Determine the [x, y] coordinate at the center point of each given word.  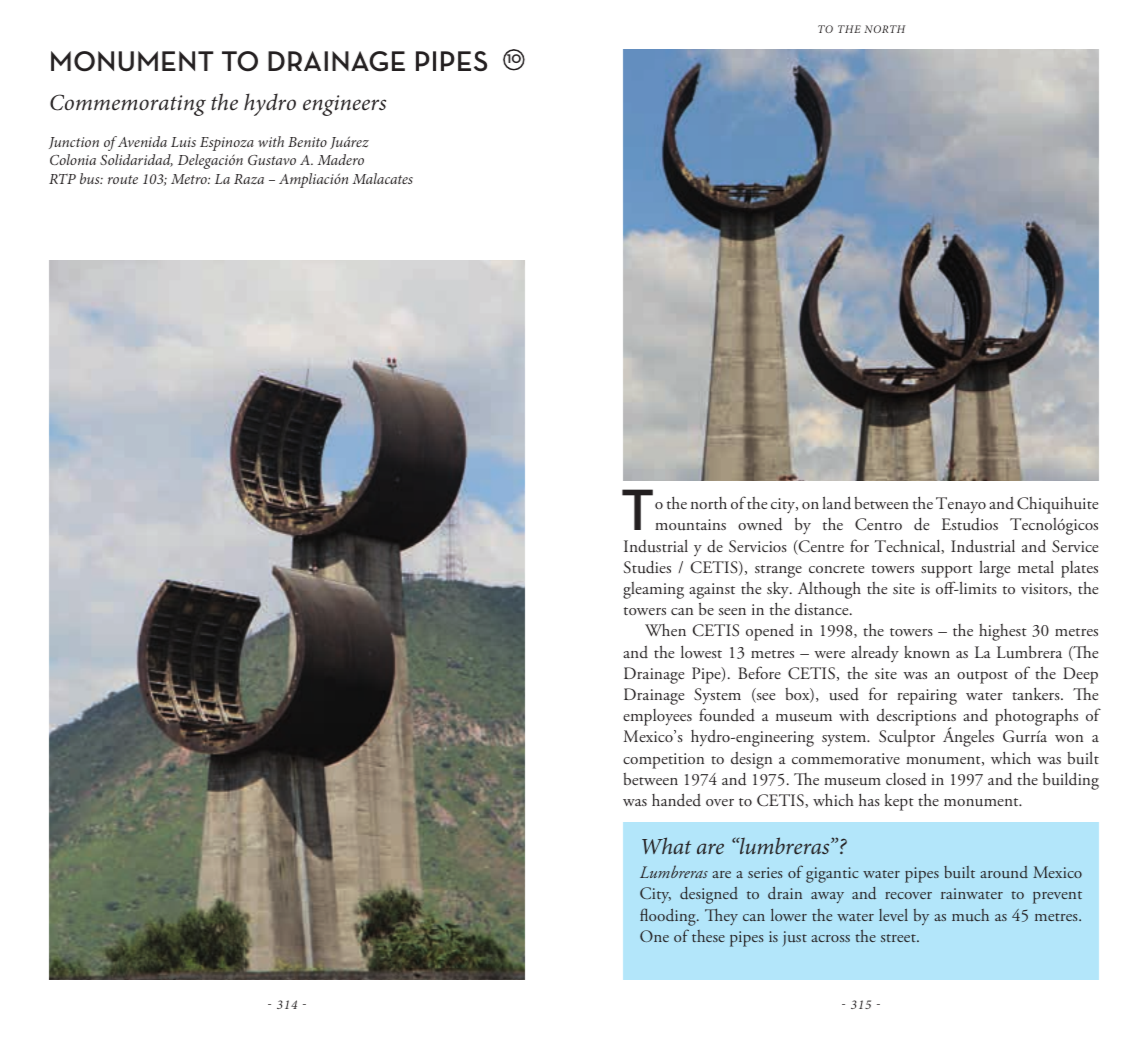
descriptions [916, 719]
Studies [647, 567]
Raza [249, 179]
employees [657, 717]
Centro [878, 524]
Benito [307, 142]
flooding [669, 917]
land [837, 502]
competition [663, 761]
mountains [690, 525]
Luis [183, 142]
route [123, 179]
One [654, 936]
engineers [344, 105]
